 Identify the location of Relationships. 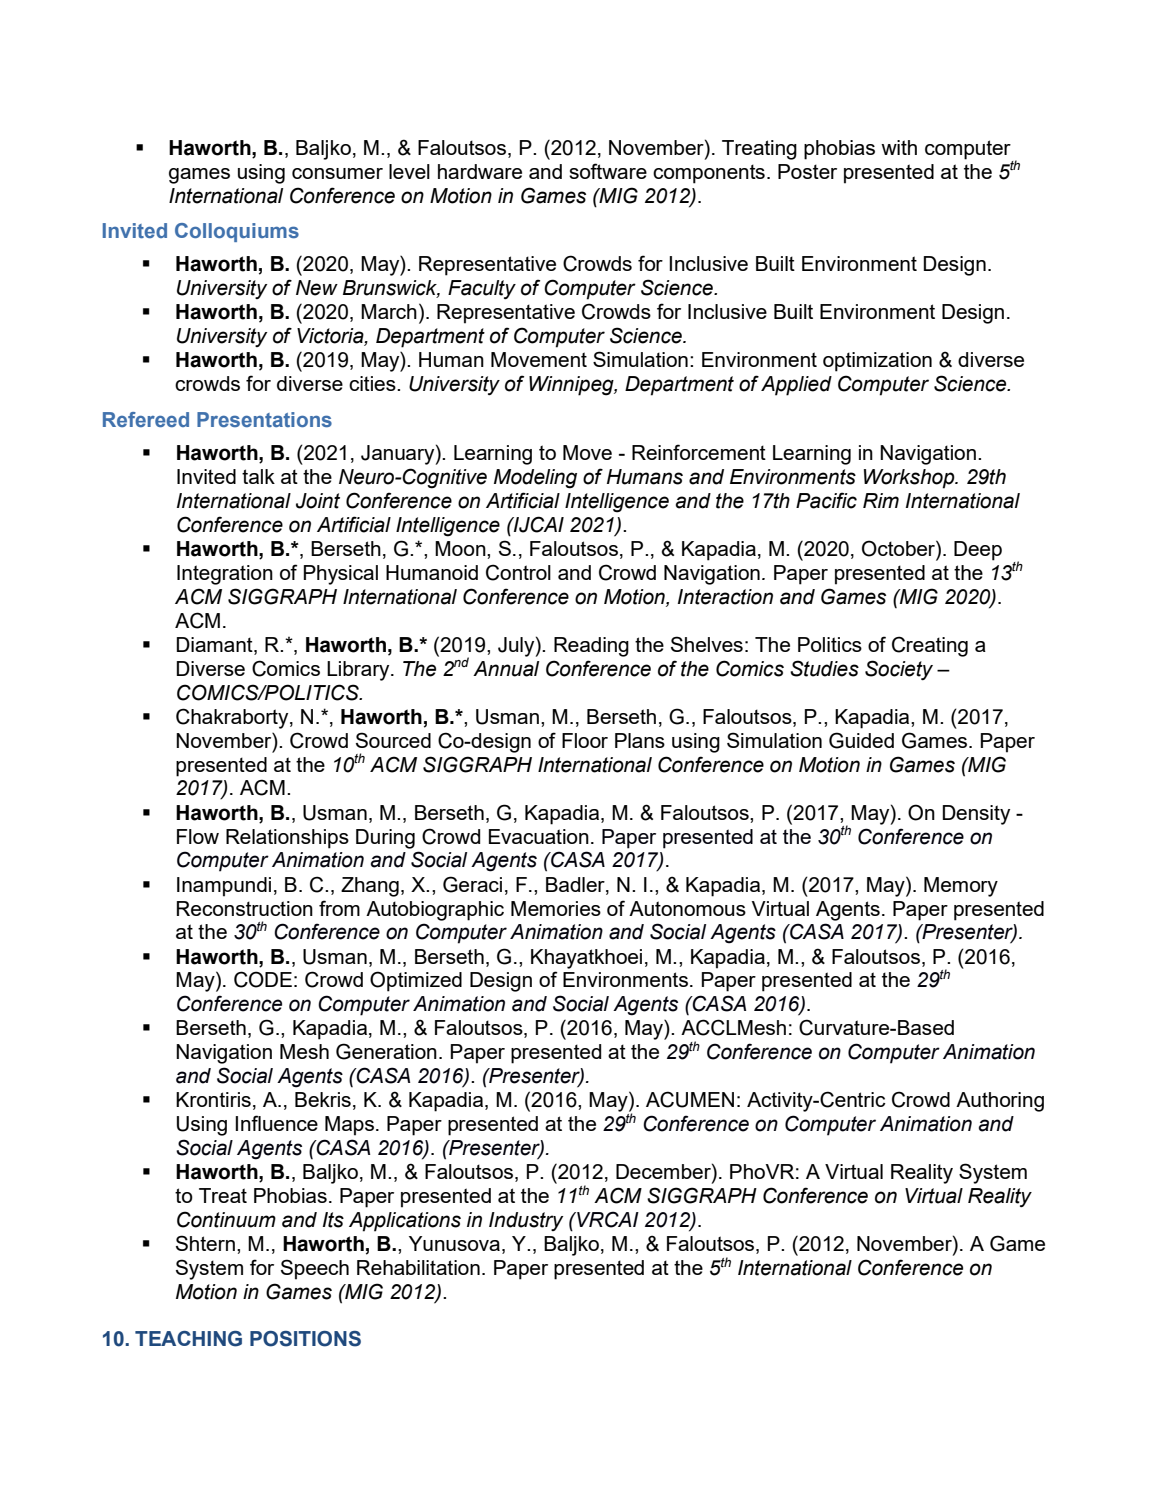
(287, 839).
